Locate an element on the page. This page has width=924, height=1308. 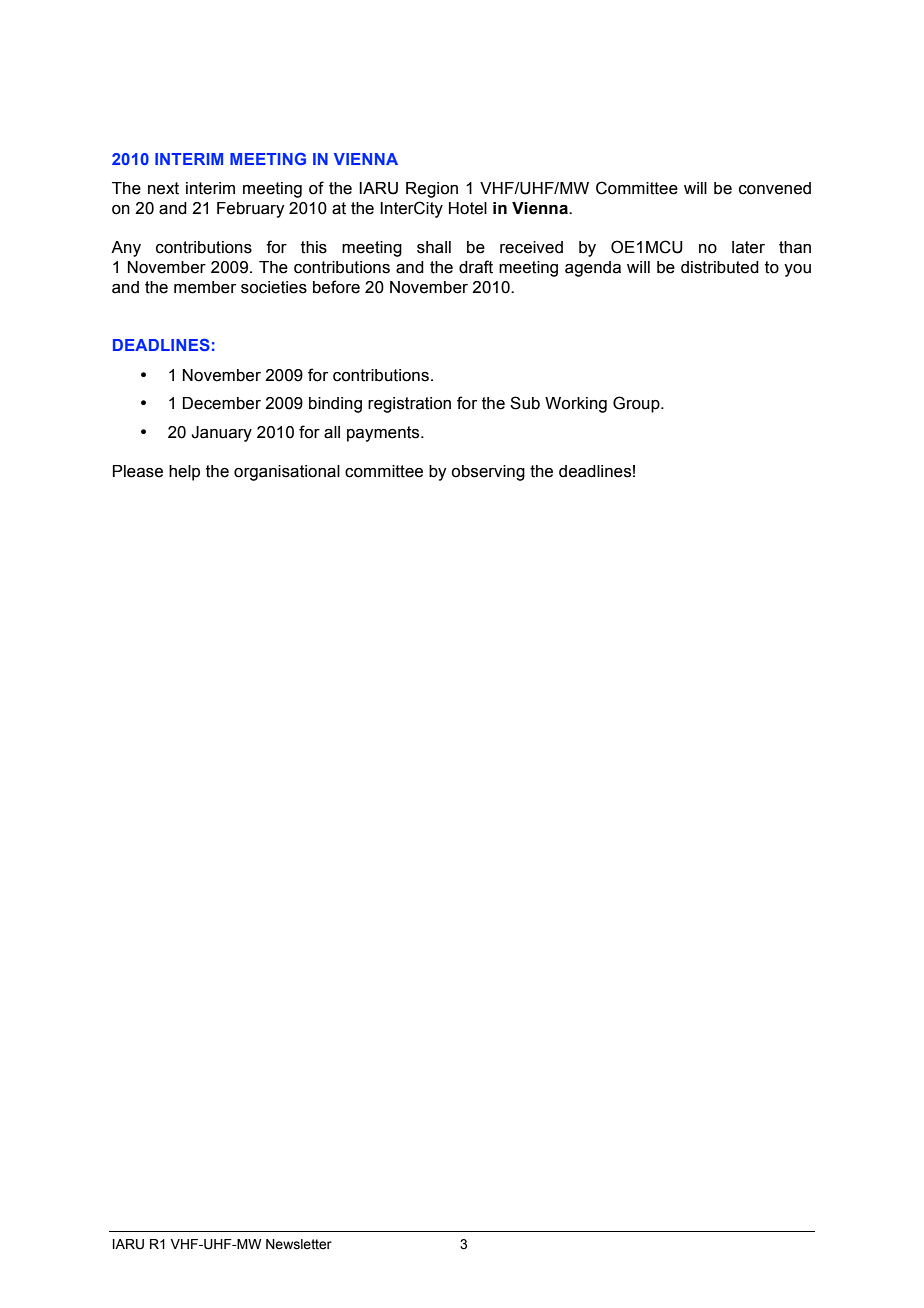
help is located at coordinates (184, 473).
